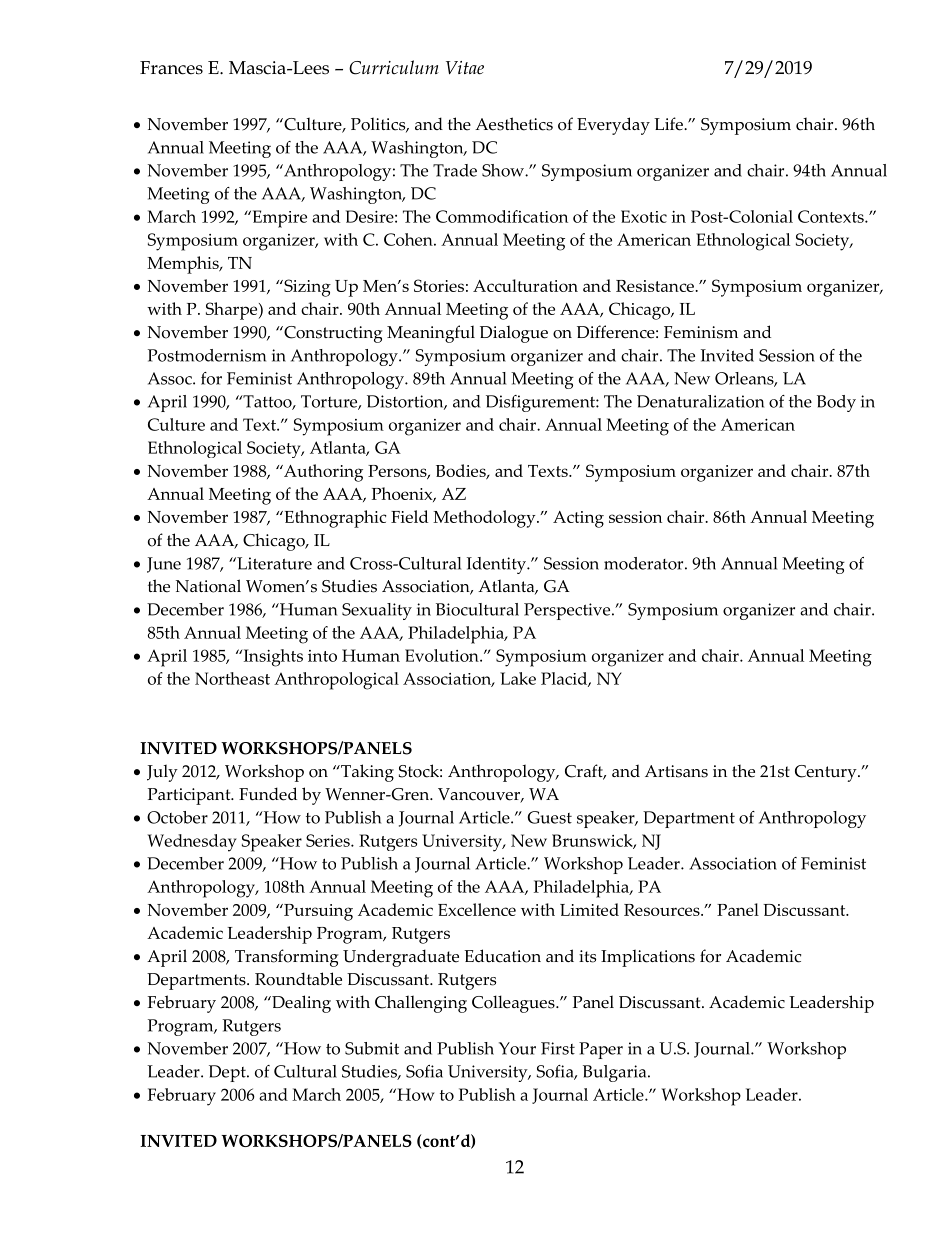 The height and width of the screenshot is (1233, 952). What do you see at coordinates (232, 678) in the screenshot?
I see `Northeast` at bounding box center [232, 678].
